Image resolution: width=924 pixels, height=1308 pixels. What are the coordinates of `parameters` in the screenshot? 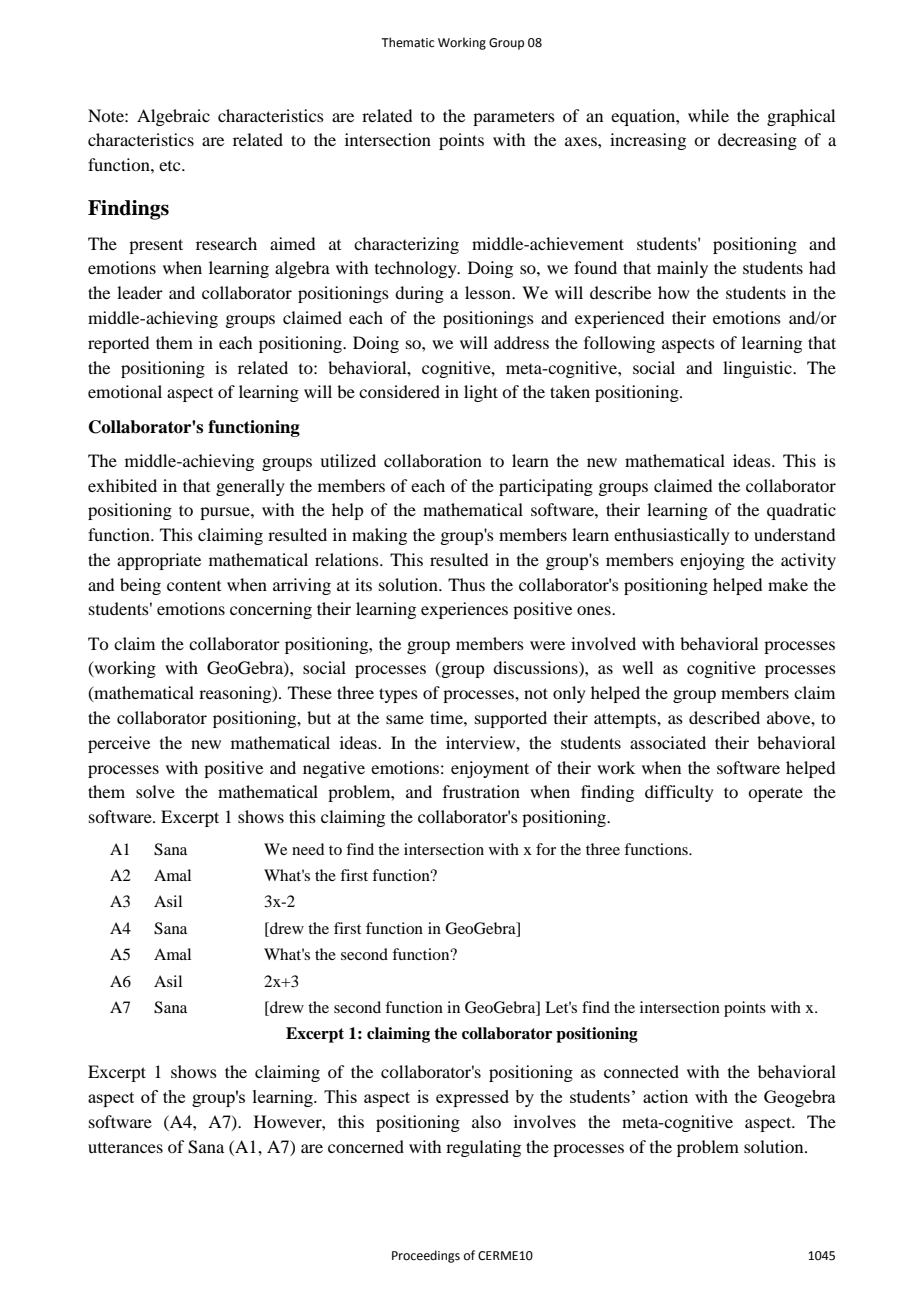 It's located at (514, 118).
